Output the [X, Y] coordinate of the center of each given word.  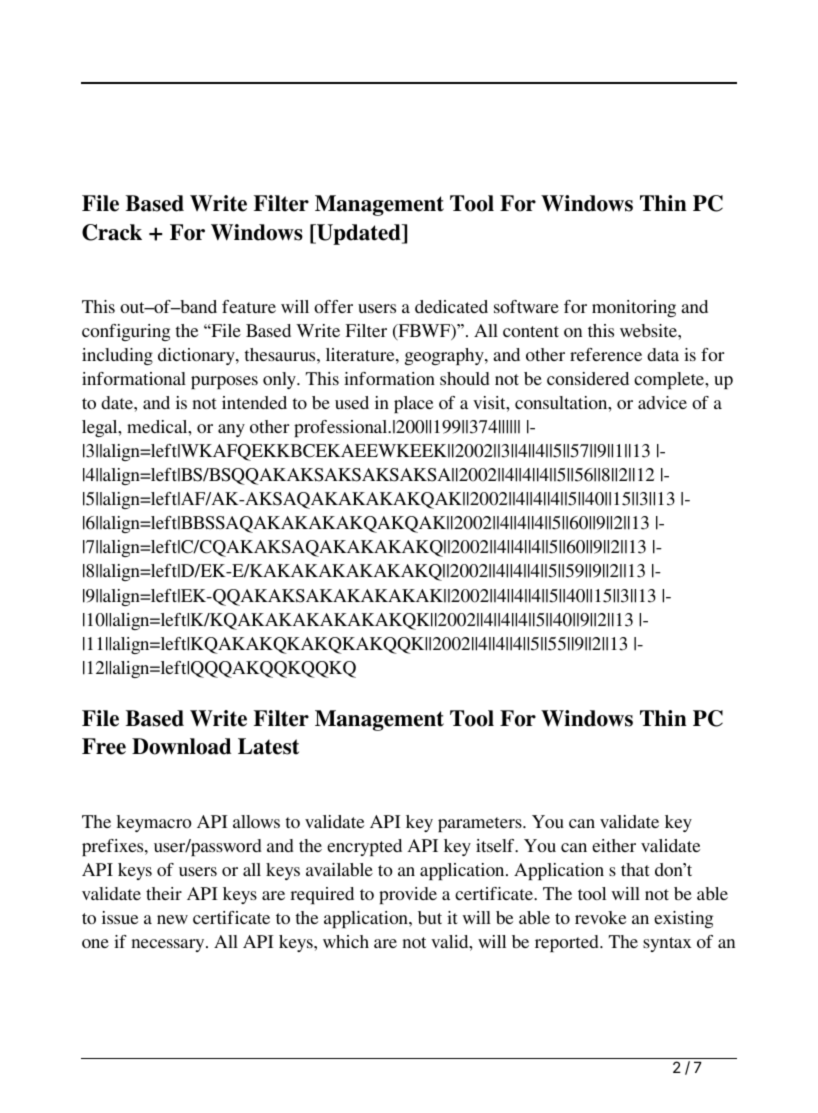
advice [662, 402]
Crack [112, 232]
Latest [268, 746]
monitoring [634, 308]
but [430, 917]
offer [333, 306]
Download [181, 746]
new [172, 919]
